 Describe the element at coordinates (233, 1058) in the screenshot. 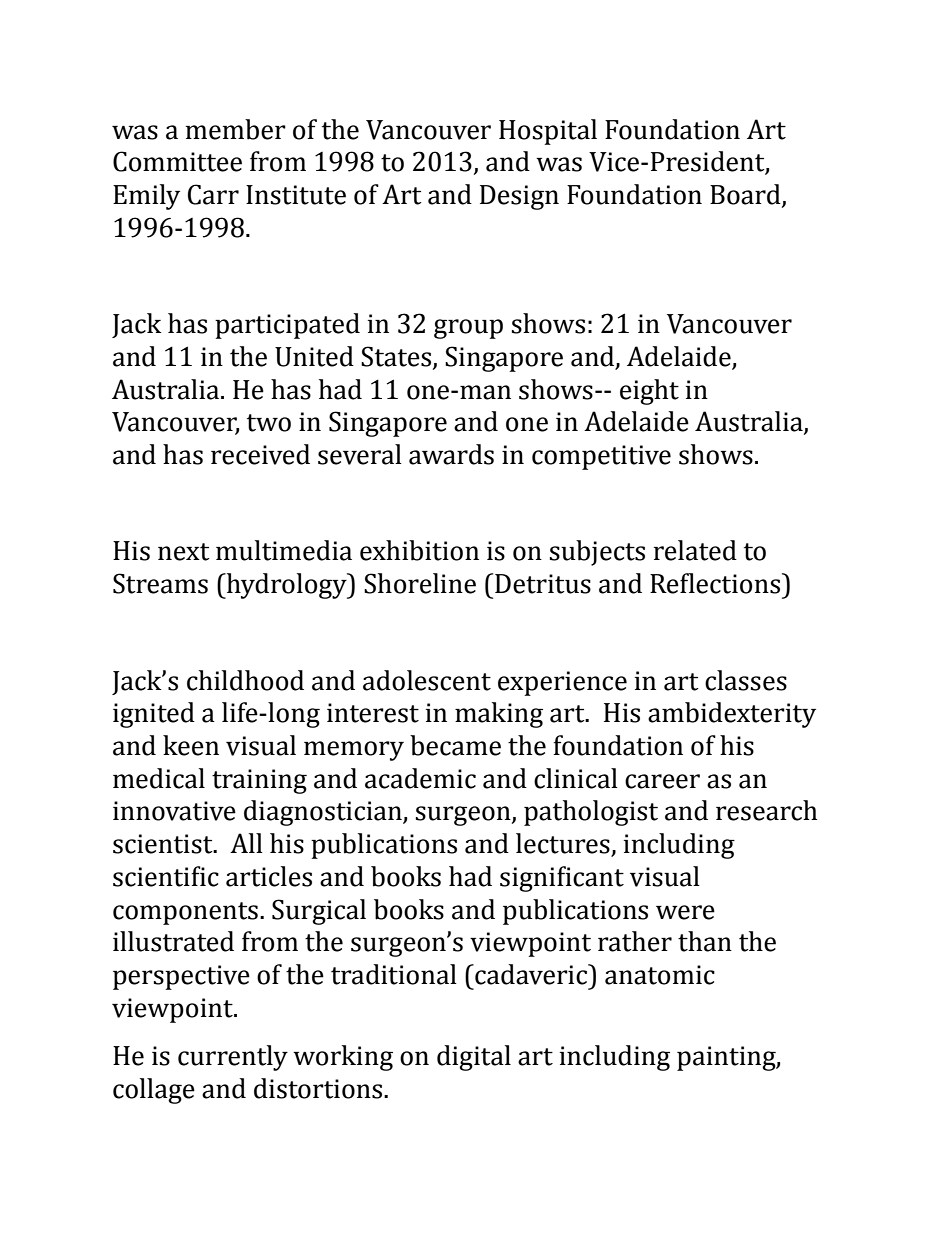

I see `currently` at that location.
